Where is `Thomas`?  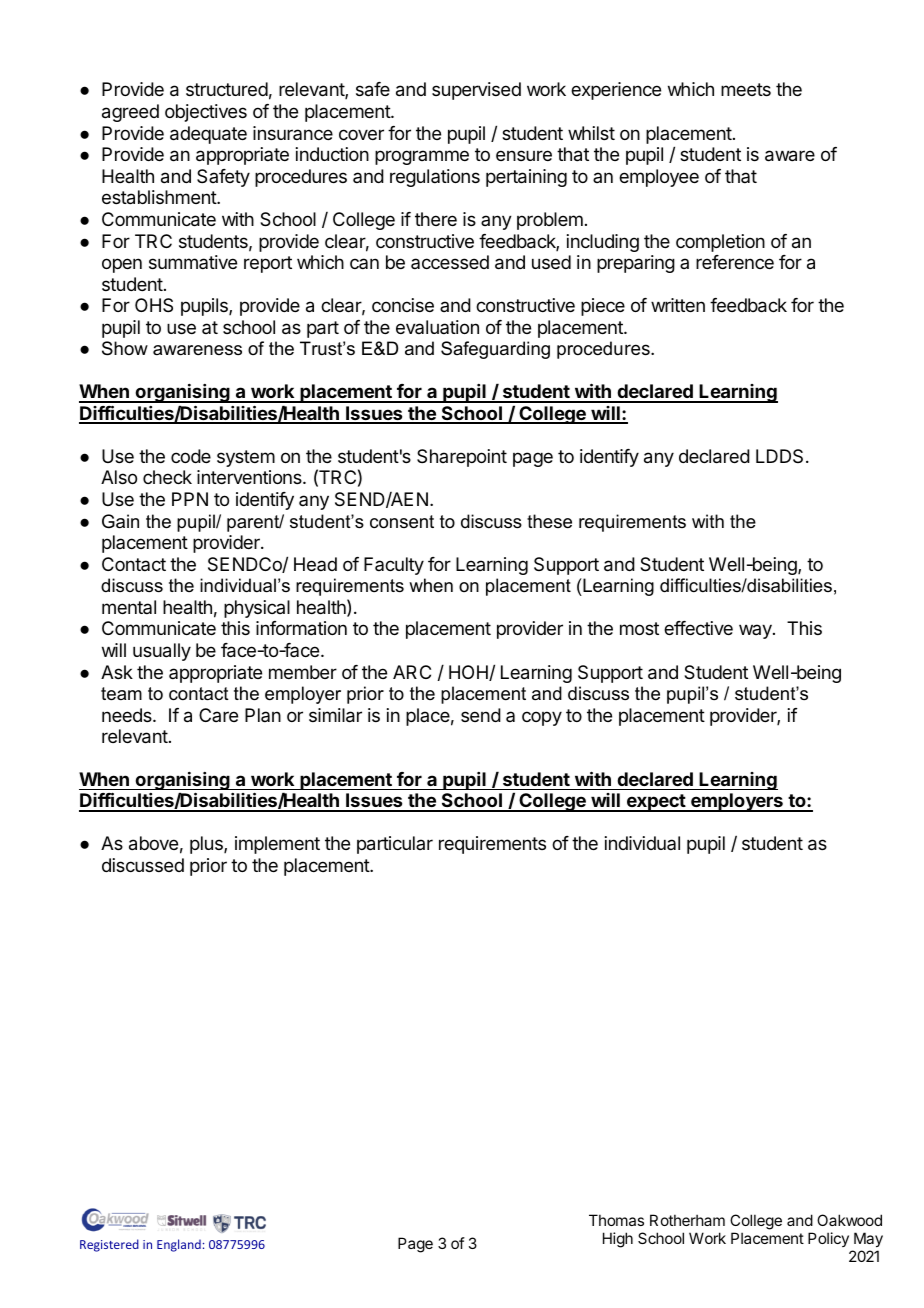
Thomas is located at coordinates (616, 1220).
